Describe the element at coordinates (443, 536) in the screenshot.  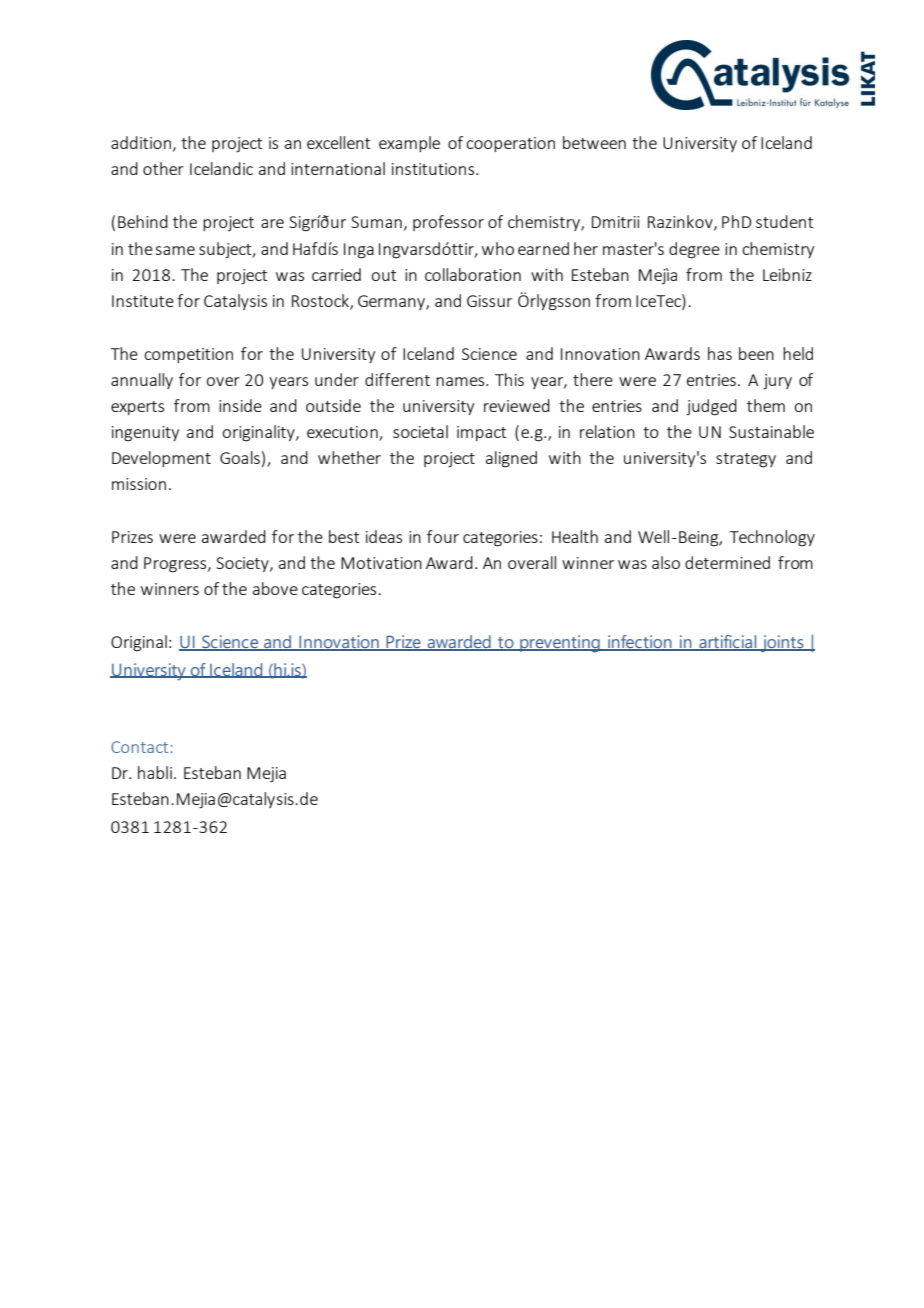
I see `four` at that location.
